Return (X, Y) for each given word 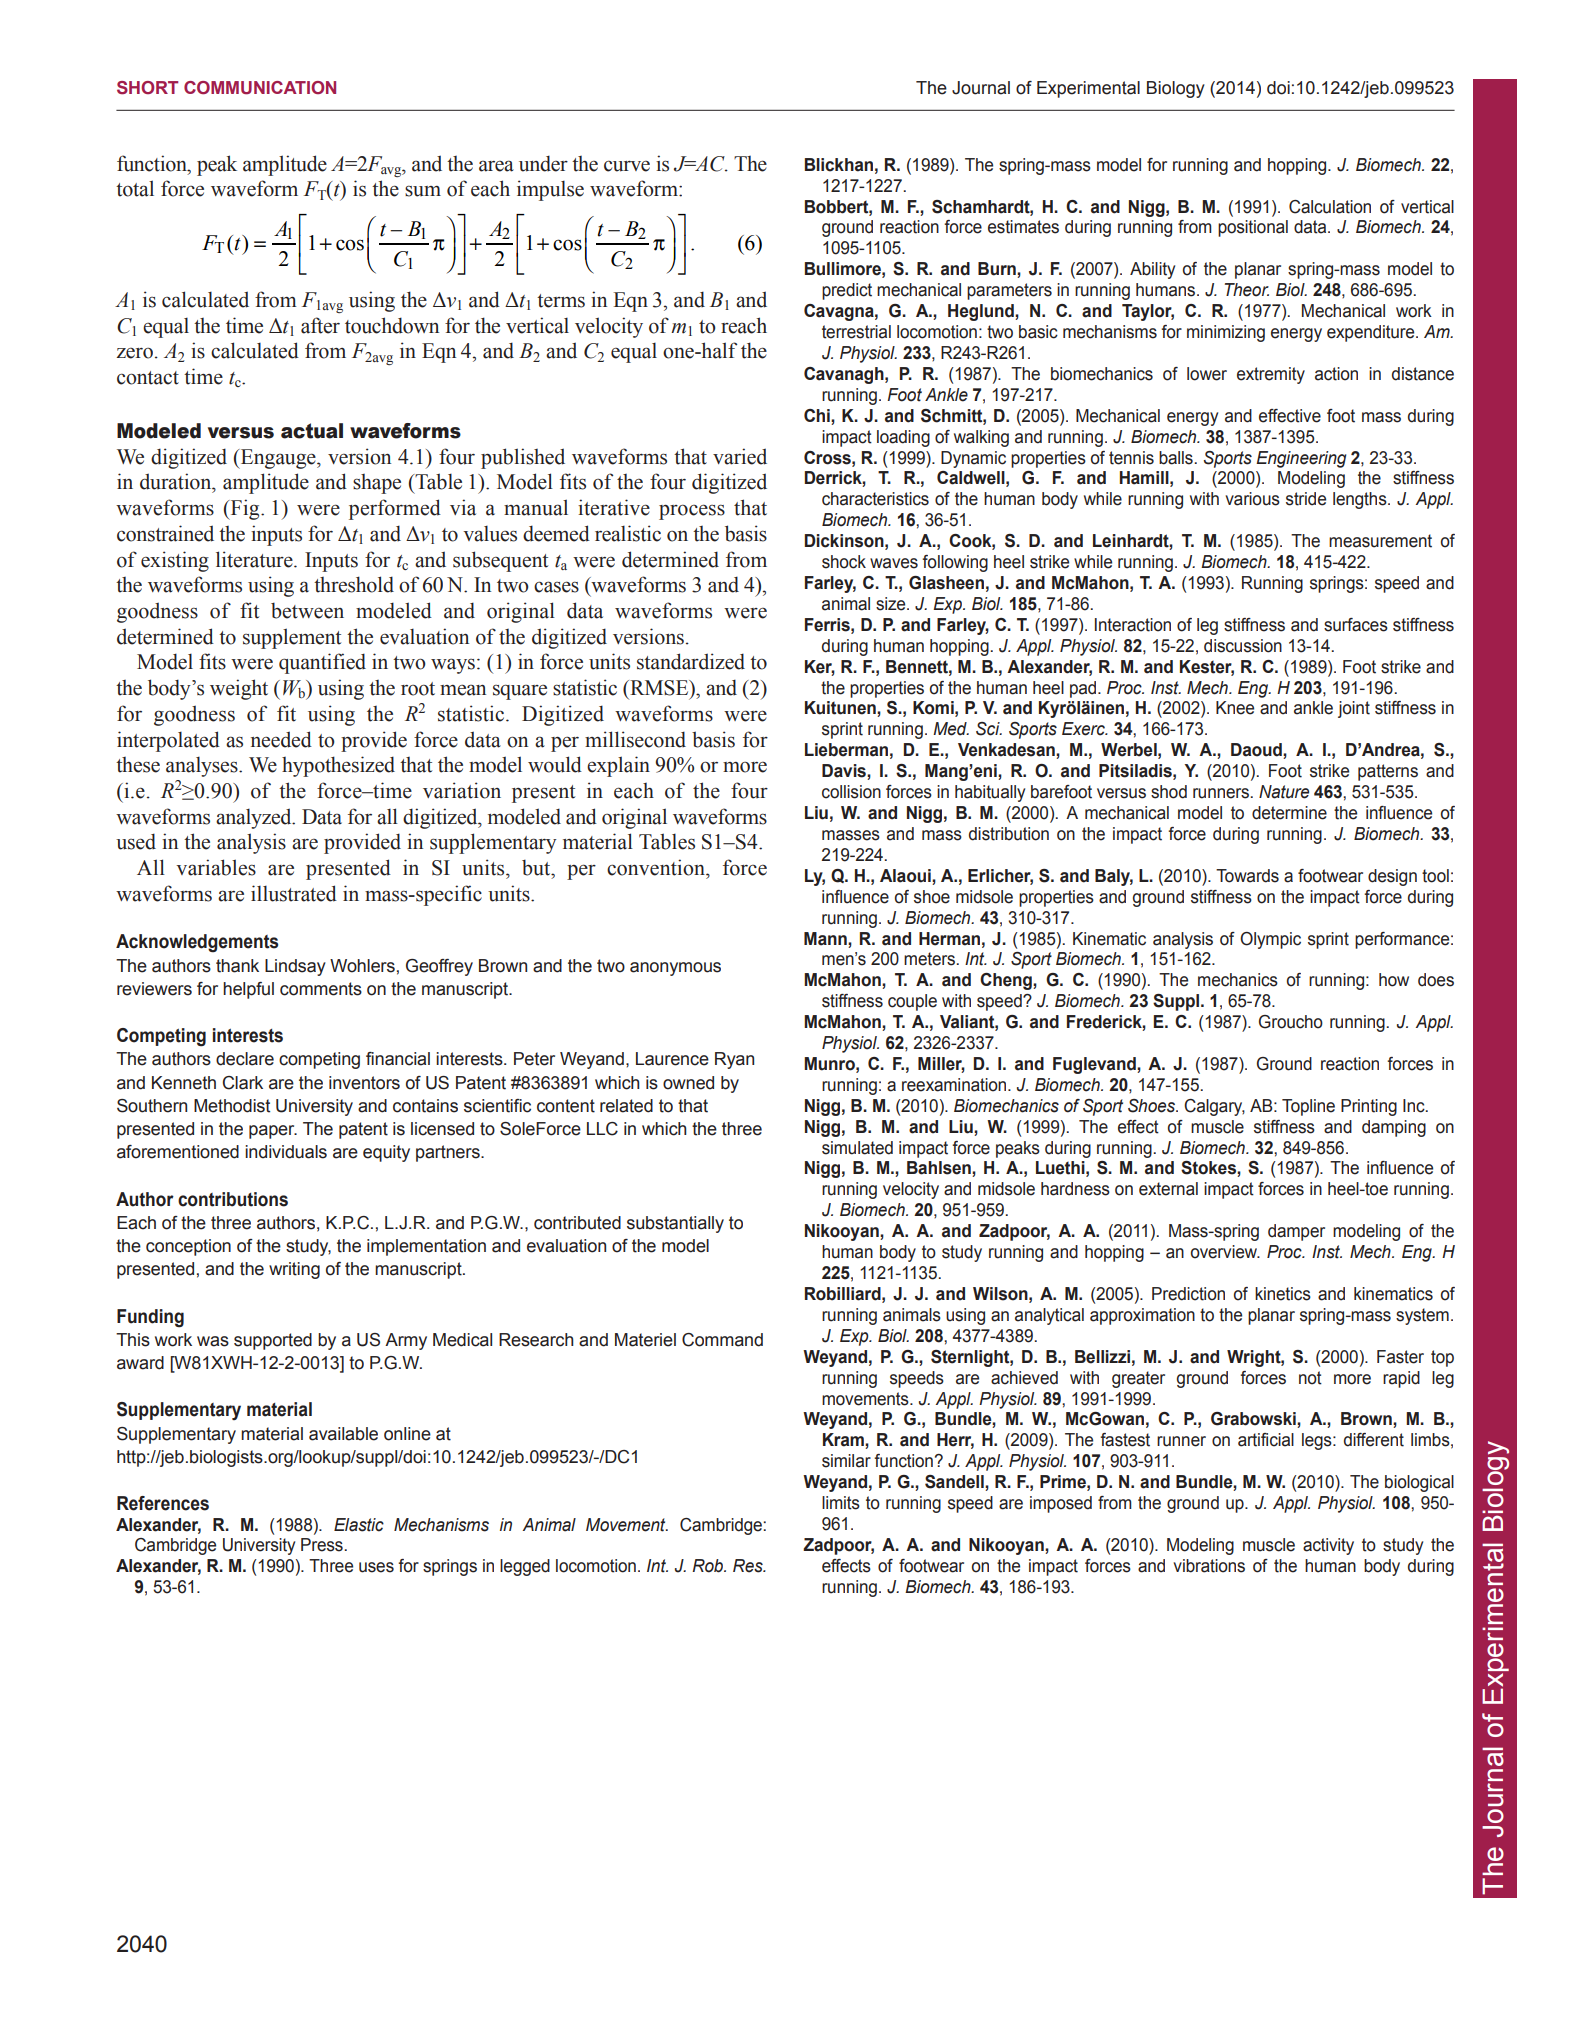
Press (323, 1545)
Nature (1284, 792)
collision (851, 792)
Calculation (1330, 207)
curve (627, 166)
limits (841, 1503)
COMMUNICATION (260, 88)
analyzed (255, 818)
